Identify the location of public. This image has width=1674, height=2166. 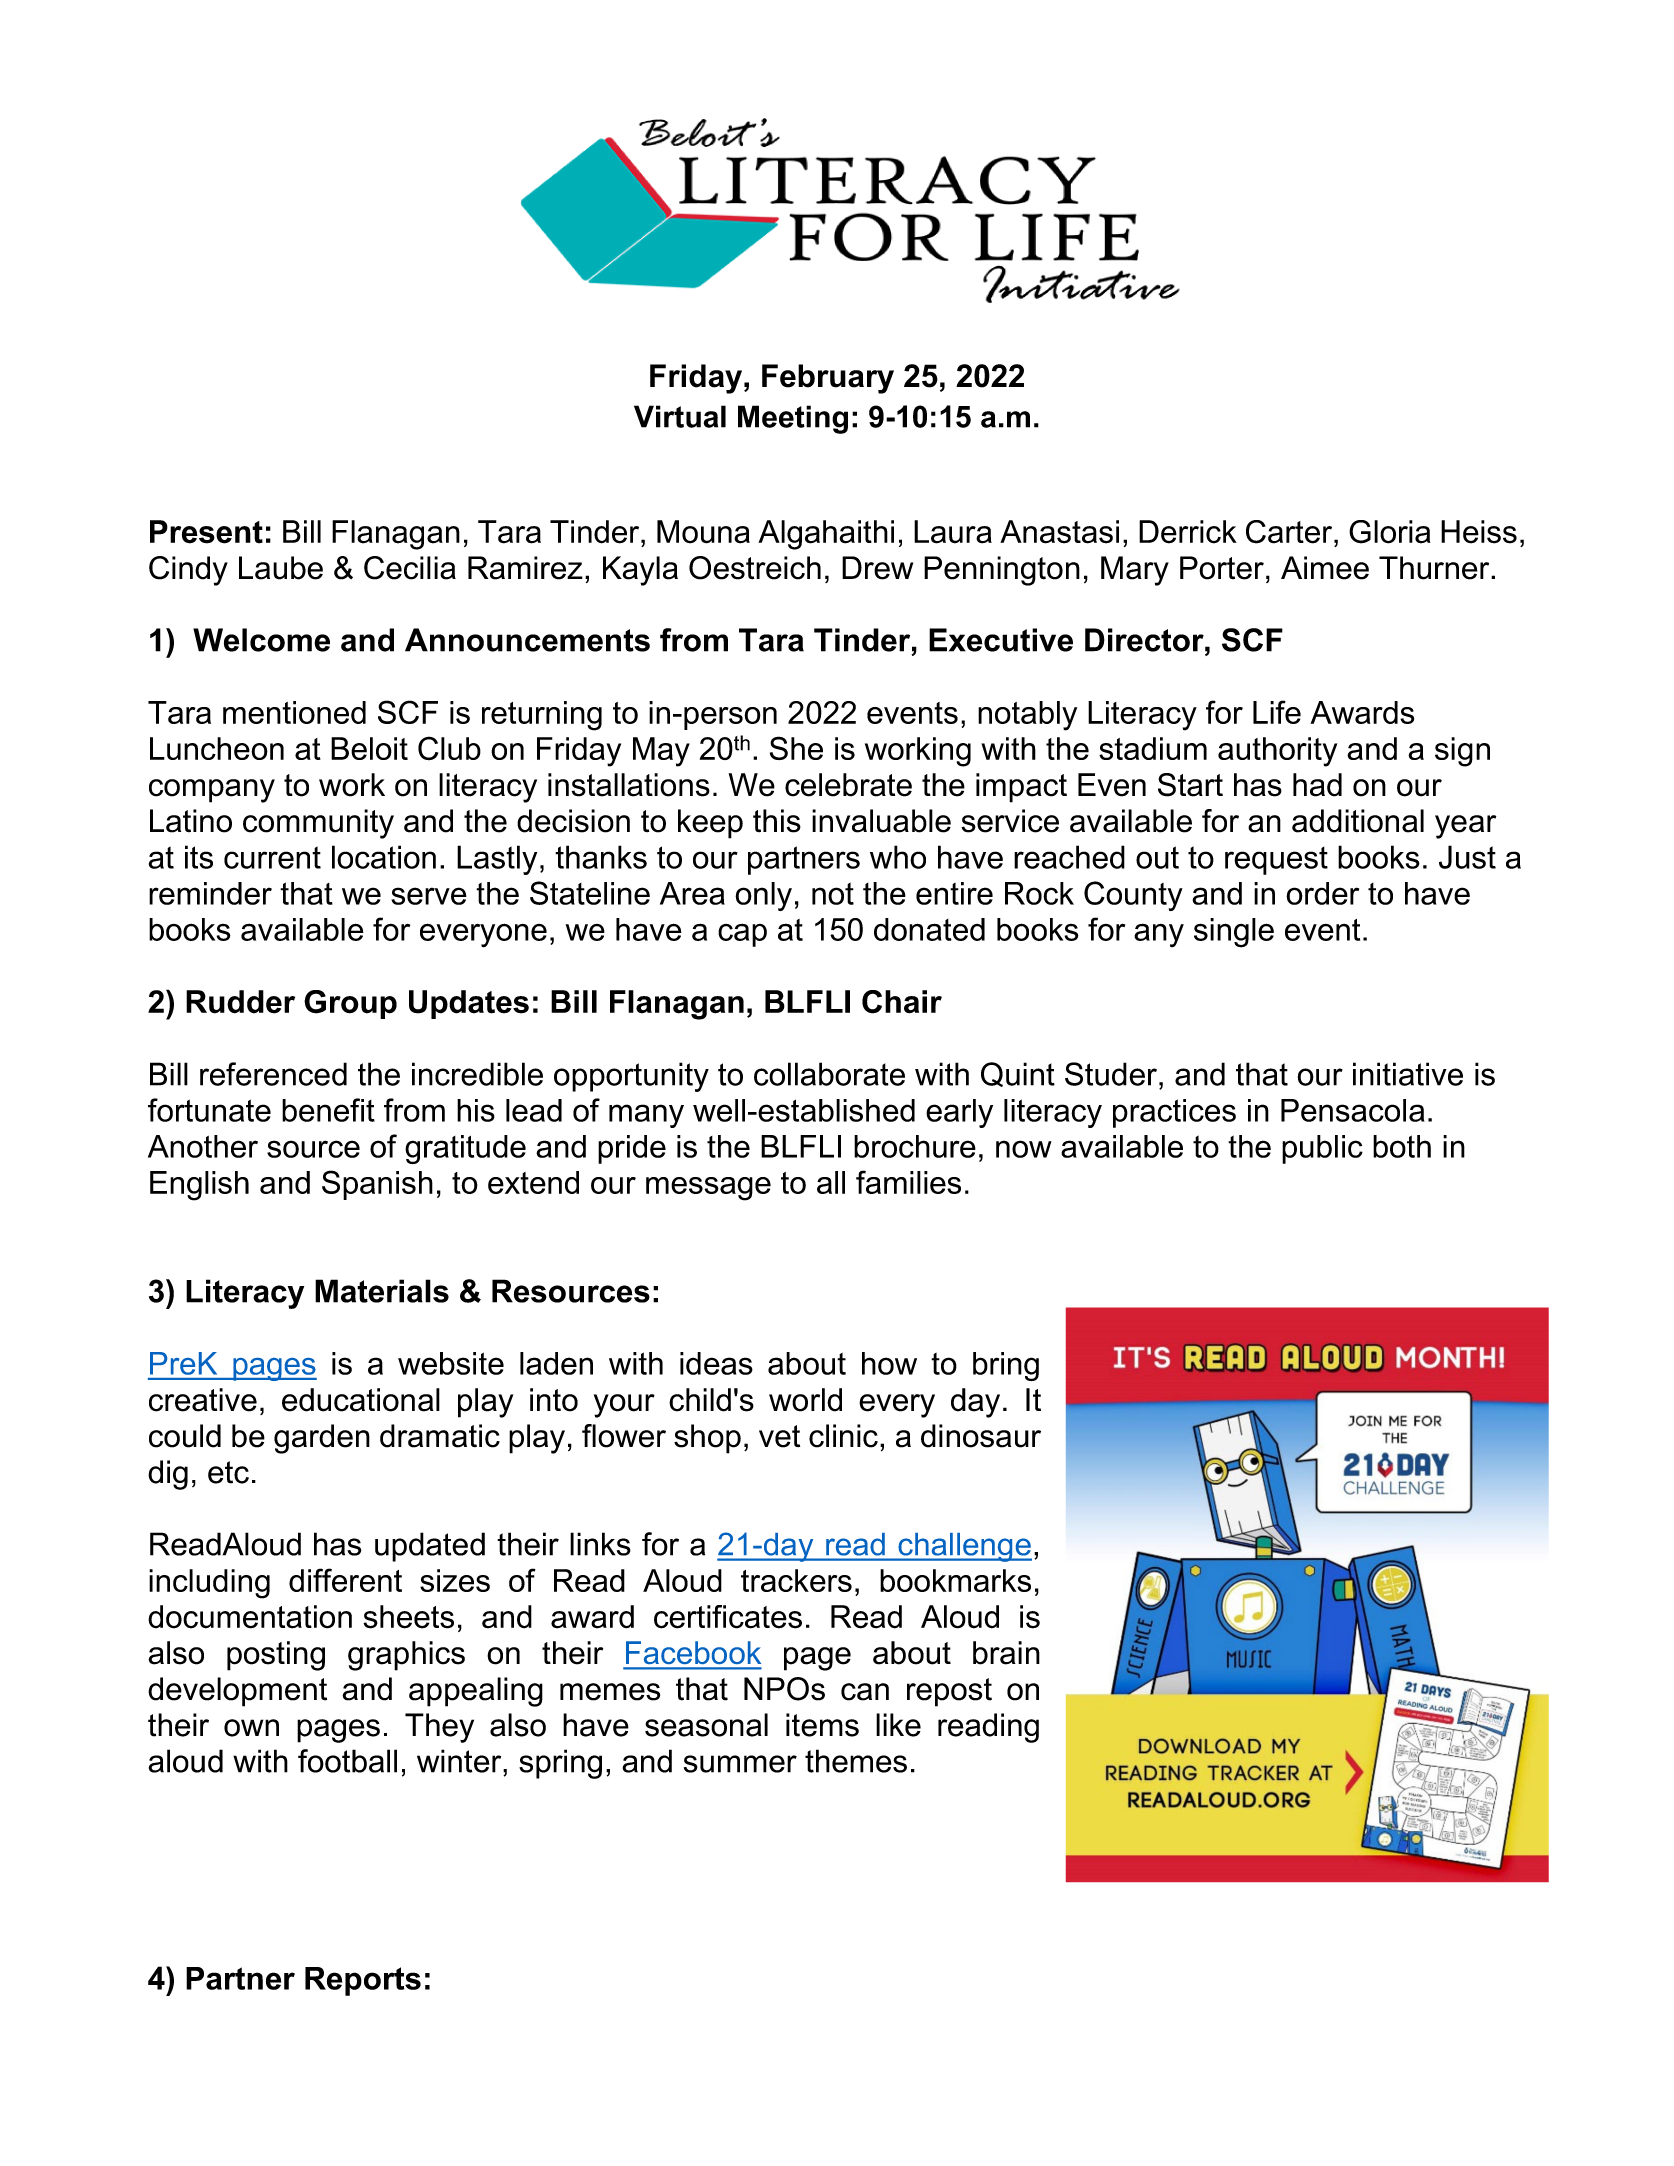
(1322, 1149).
